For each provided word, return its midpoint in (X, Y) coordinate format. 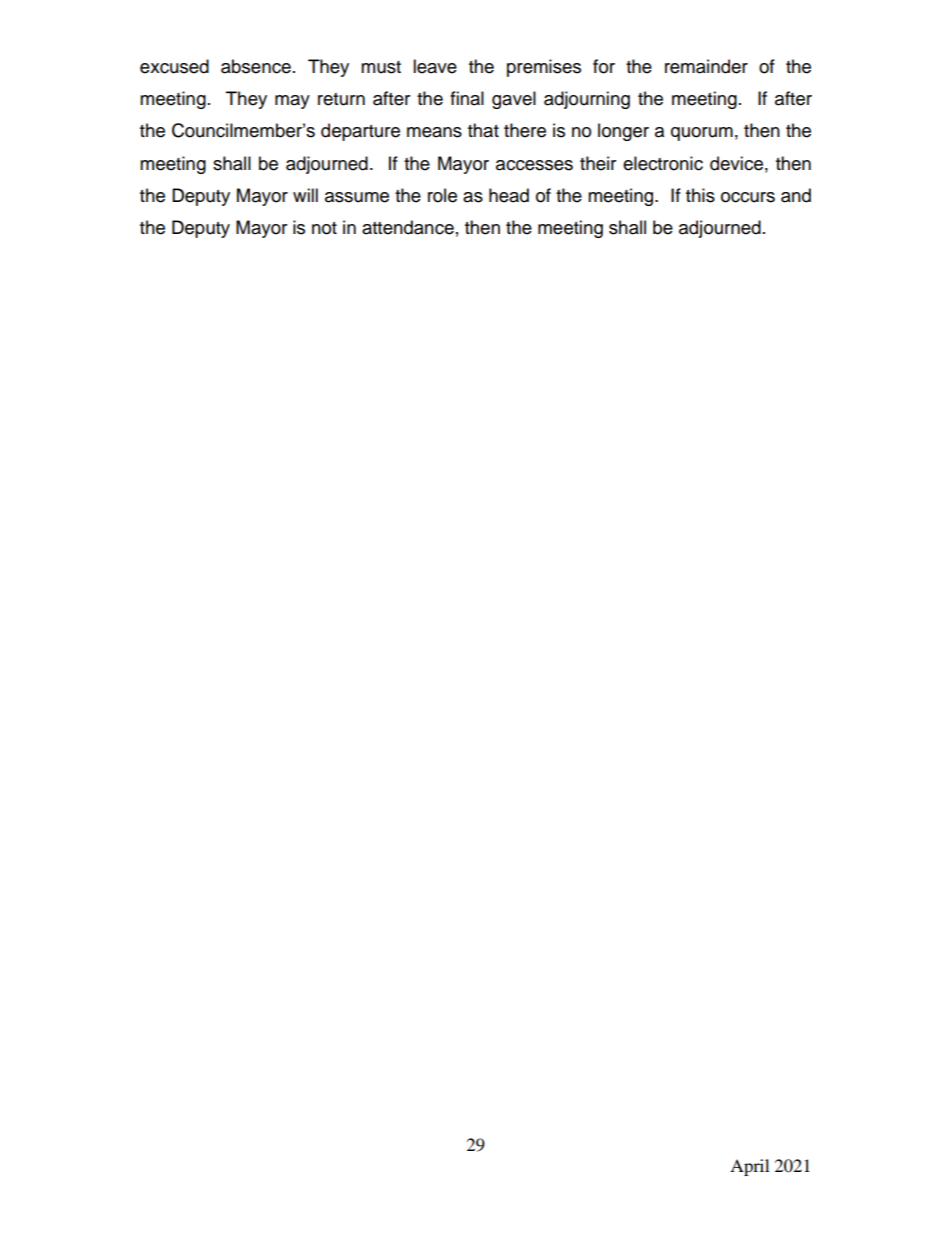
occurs (748, 197)
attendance (408, 227)
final (467, 98)
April (749, 1167)
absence (256, 66)
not (324, 228)
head (509, 195)
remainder (706, 66)
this (700, 195)
